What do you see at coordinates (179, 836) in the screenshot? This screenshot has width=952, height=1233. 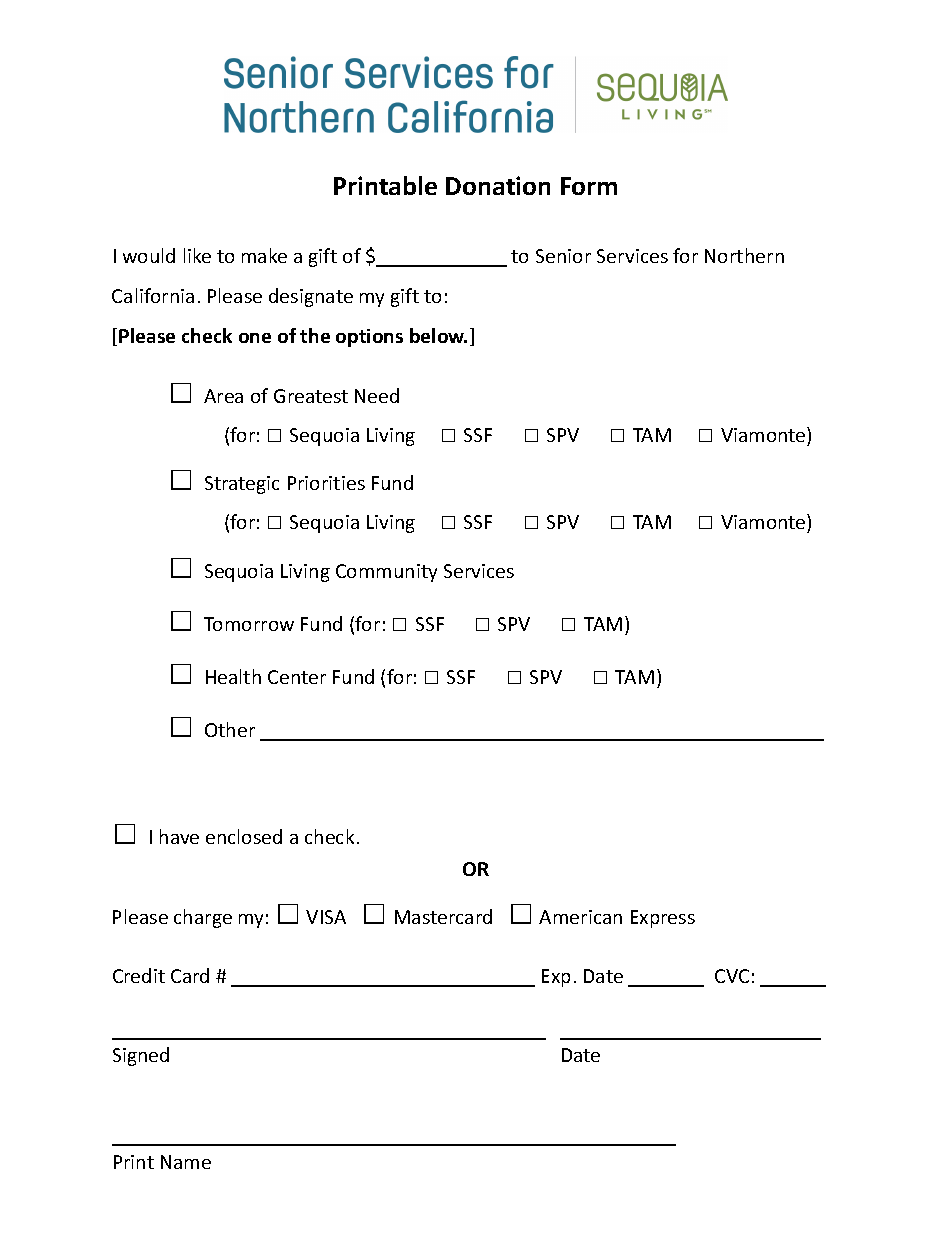 I see `have` at bounding box center [179, 836].
